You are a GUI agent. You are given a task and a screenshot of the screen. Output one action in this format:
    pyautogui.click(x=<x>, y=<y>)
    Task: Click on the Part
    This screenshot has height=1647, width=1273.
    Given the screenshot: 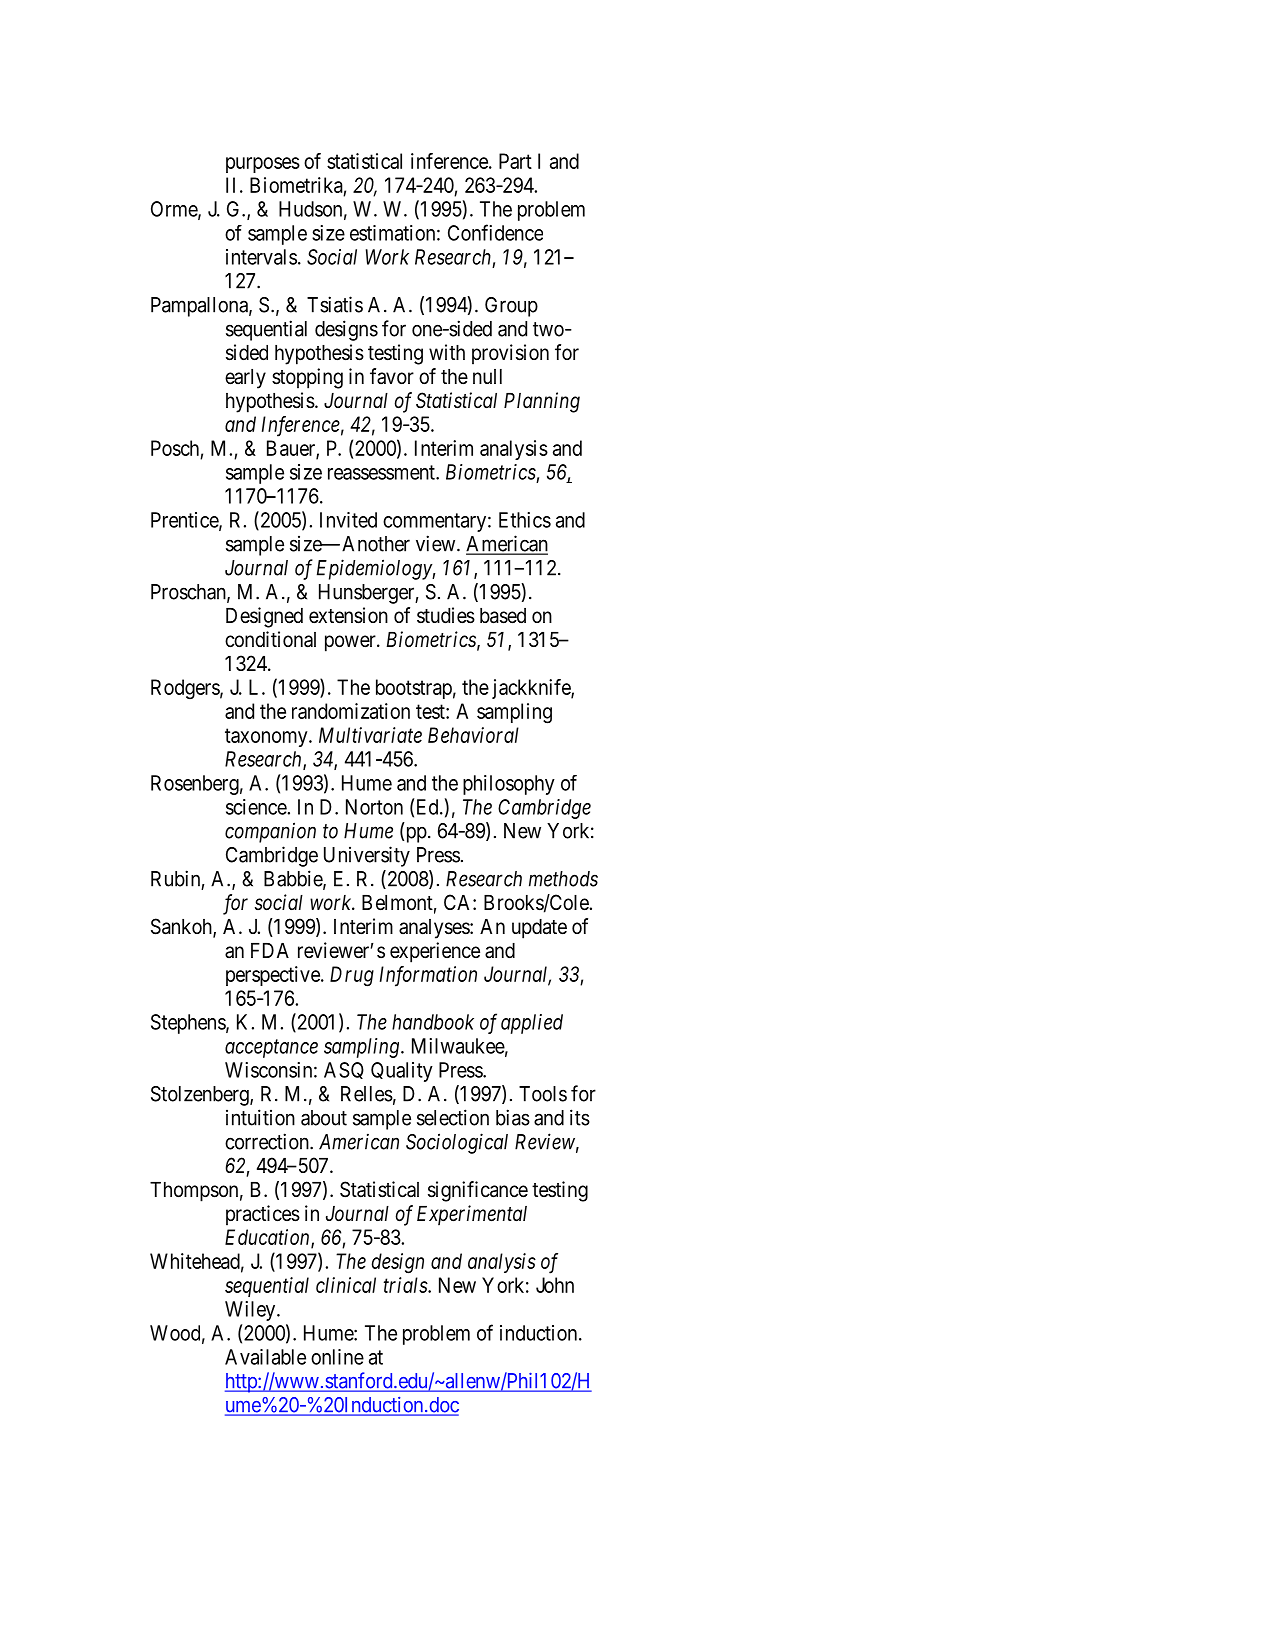 What is the action you would take?
    pyautogui.click(x=515, y=161)
